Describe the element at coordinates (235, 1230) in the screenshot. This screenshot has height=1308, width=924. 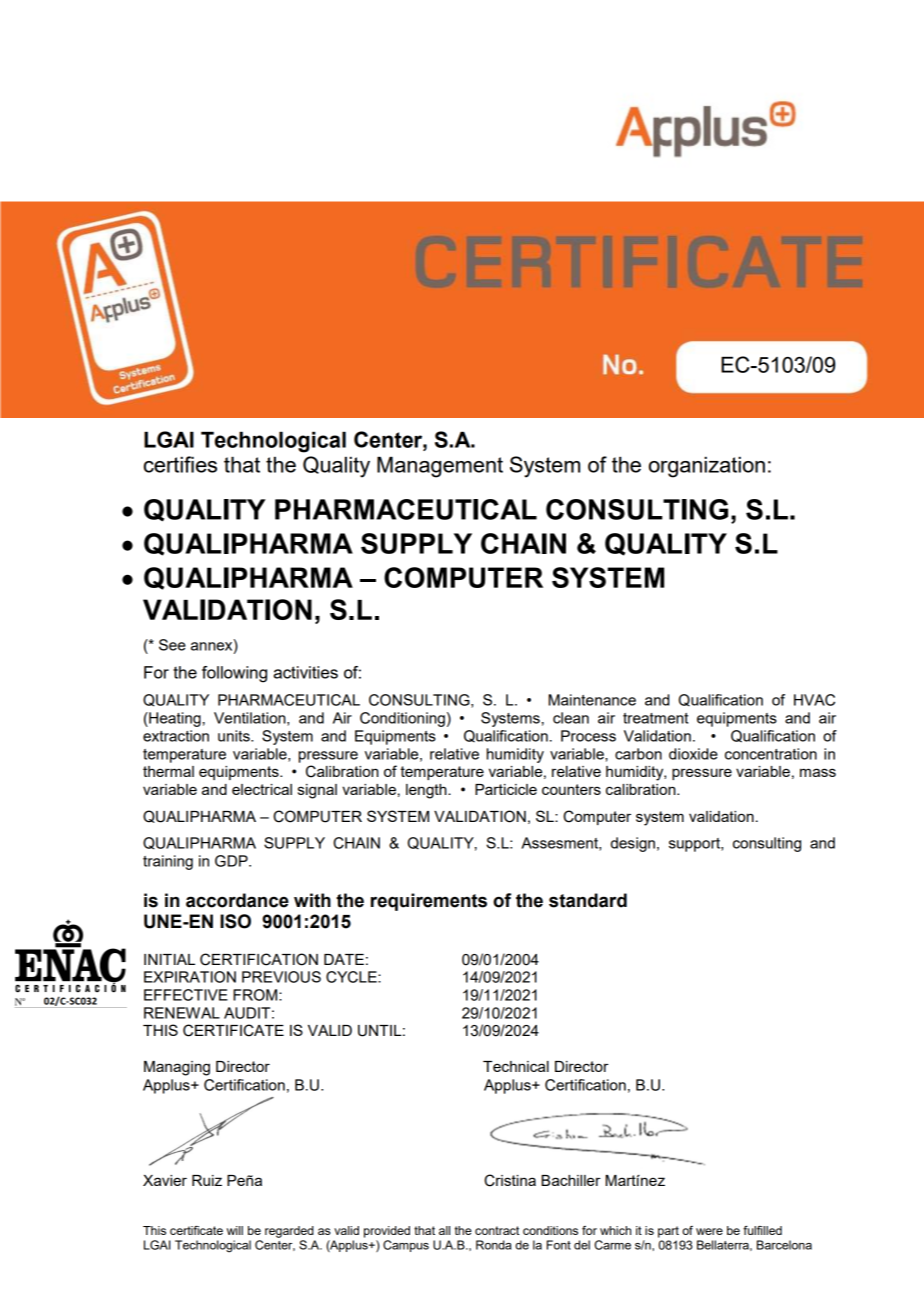
I see `will` at that location.
